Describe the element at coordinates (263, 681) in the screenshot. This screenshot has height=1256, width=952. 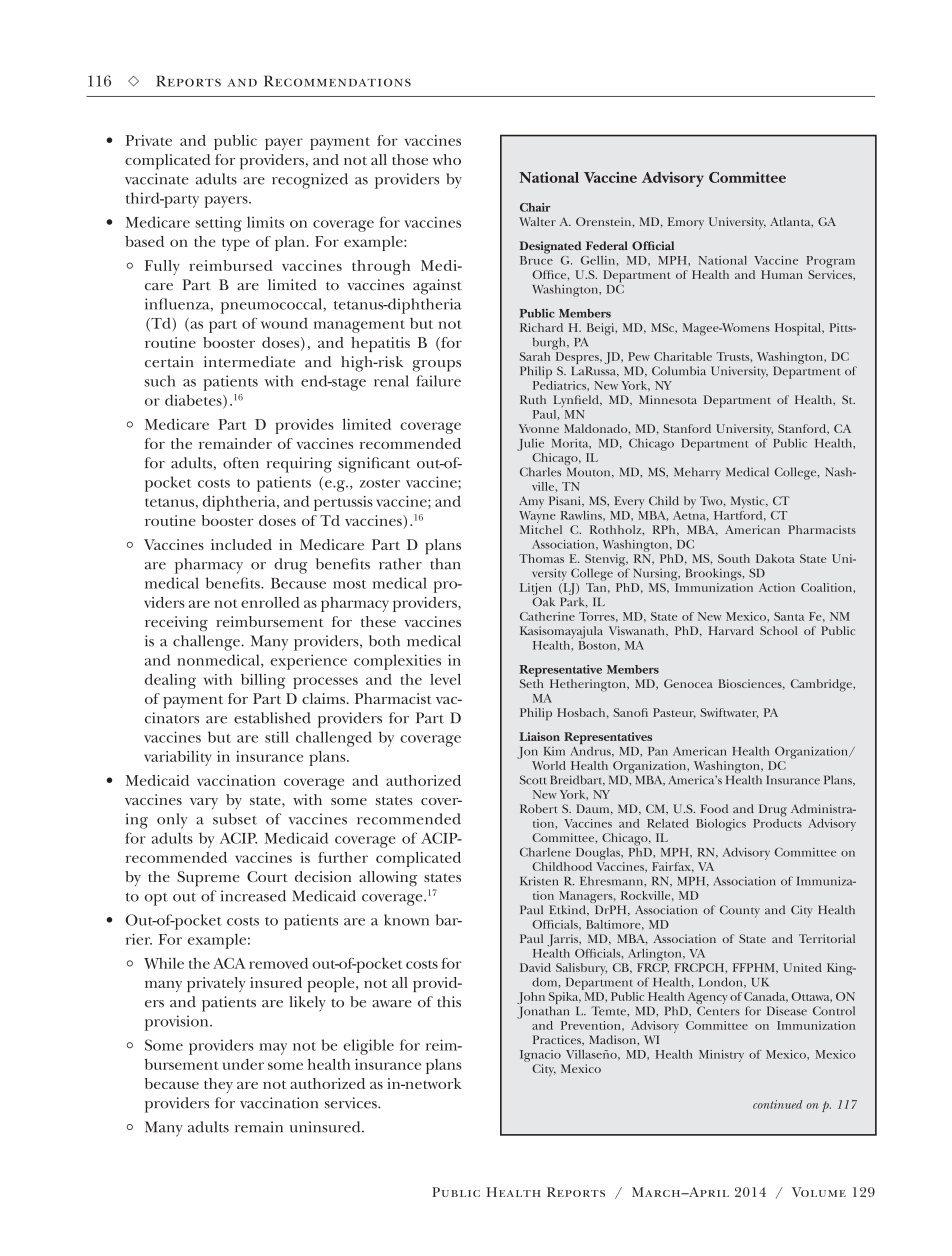
I see `billing` at that location.
